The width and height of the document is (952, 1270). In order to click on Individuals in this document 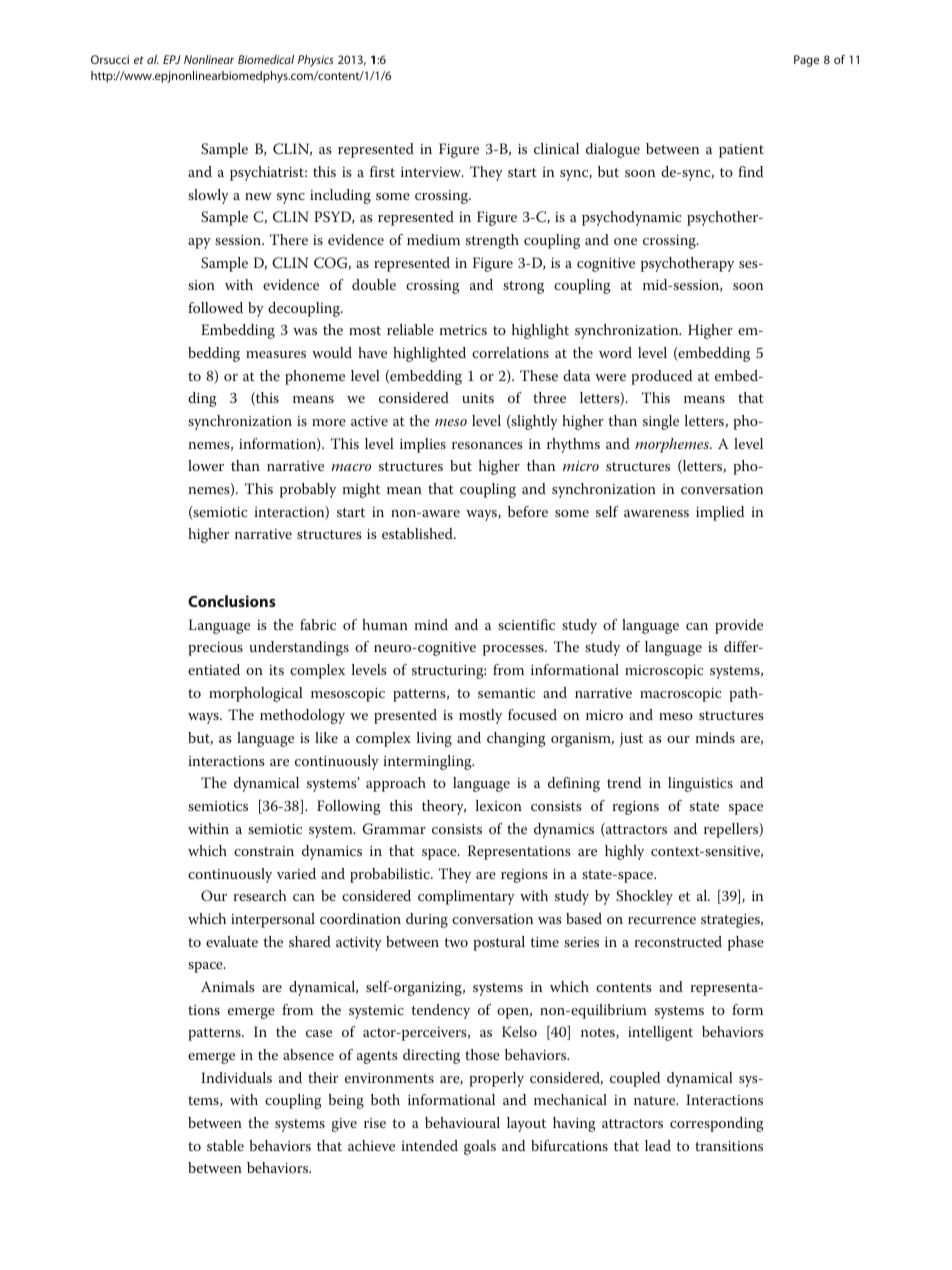, I will do `click(236, 1077)`.
